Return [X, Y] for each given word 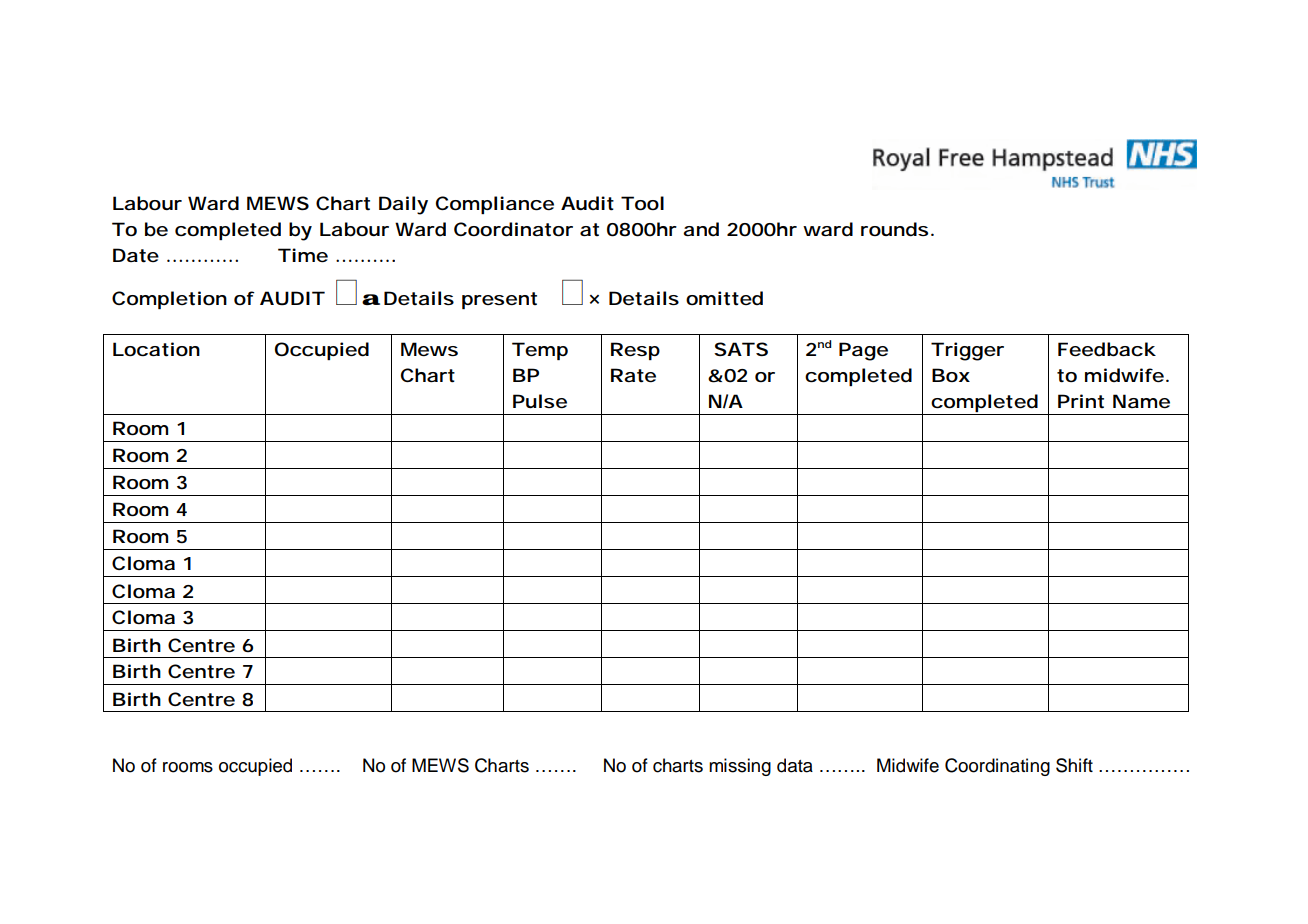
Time [303, 255]
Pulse [540, 401]
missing [740, 767]
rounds [894, 229]
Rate [633, 375]
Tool [642, 203]
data [795, 765]
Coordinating [997, 767]
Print [1081, 401]
